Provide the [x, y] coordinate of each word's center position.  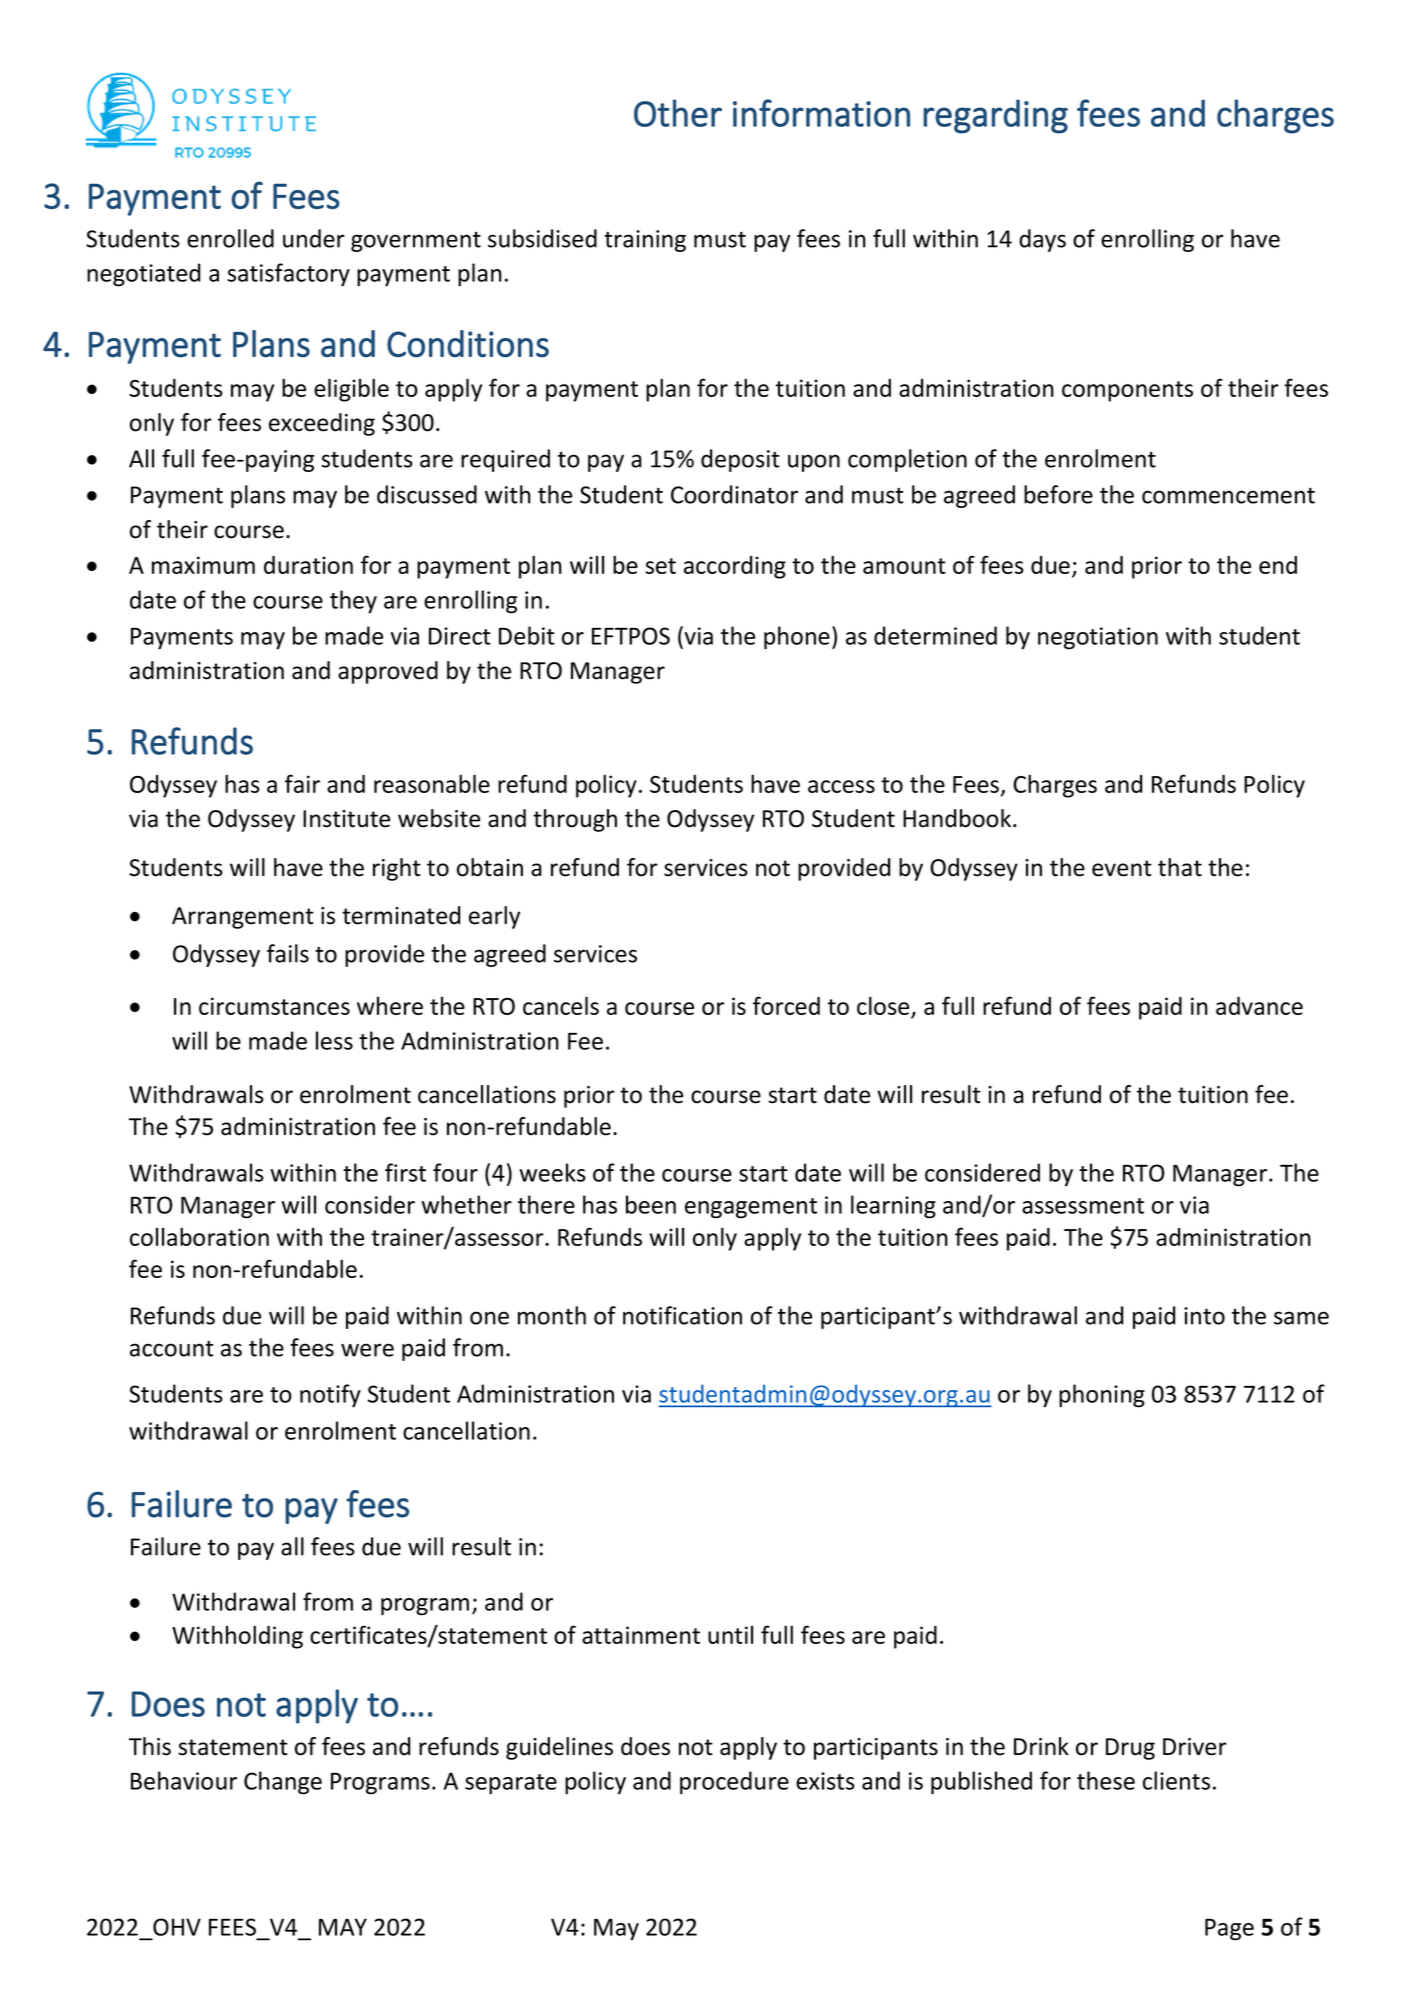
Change [283, 1783]
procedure [734, 1783]
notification [682, 1315]
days [1042, 240]
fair [302, 783]
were [367, 1350]
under [314, 238]
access [841, 786]
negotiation [1098, 638]
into [1204, 1316]
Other [678, 113]
